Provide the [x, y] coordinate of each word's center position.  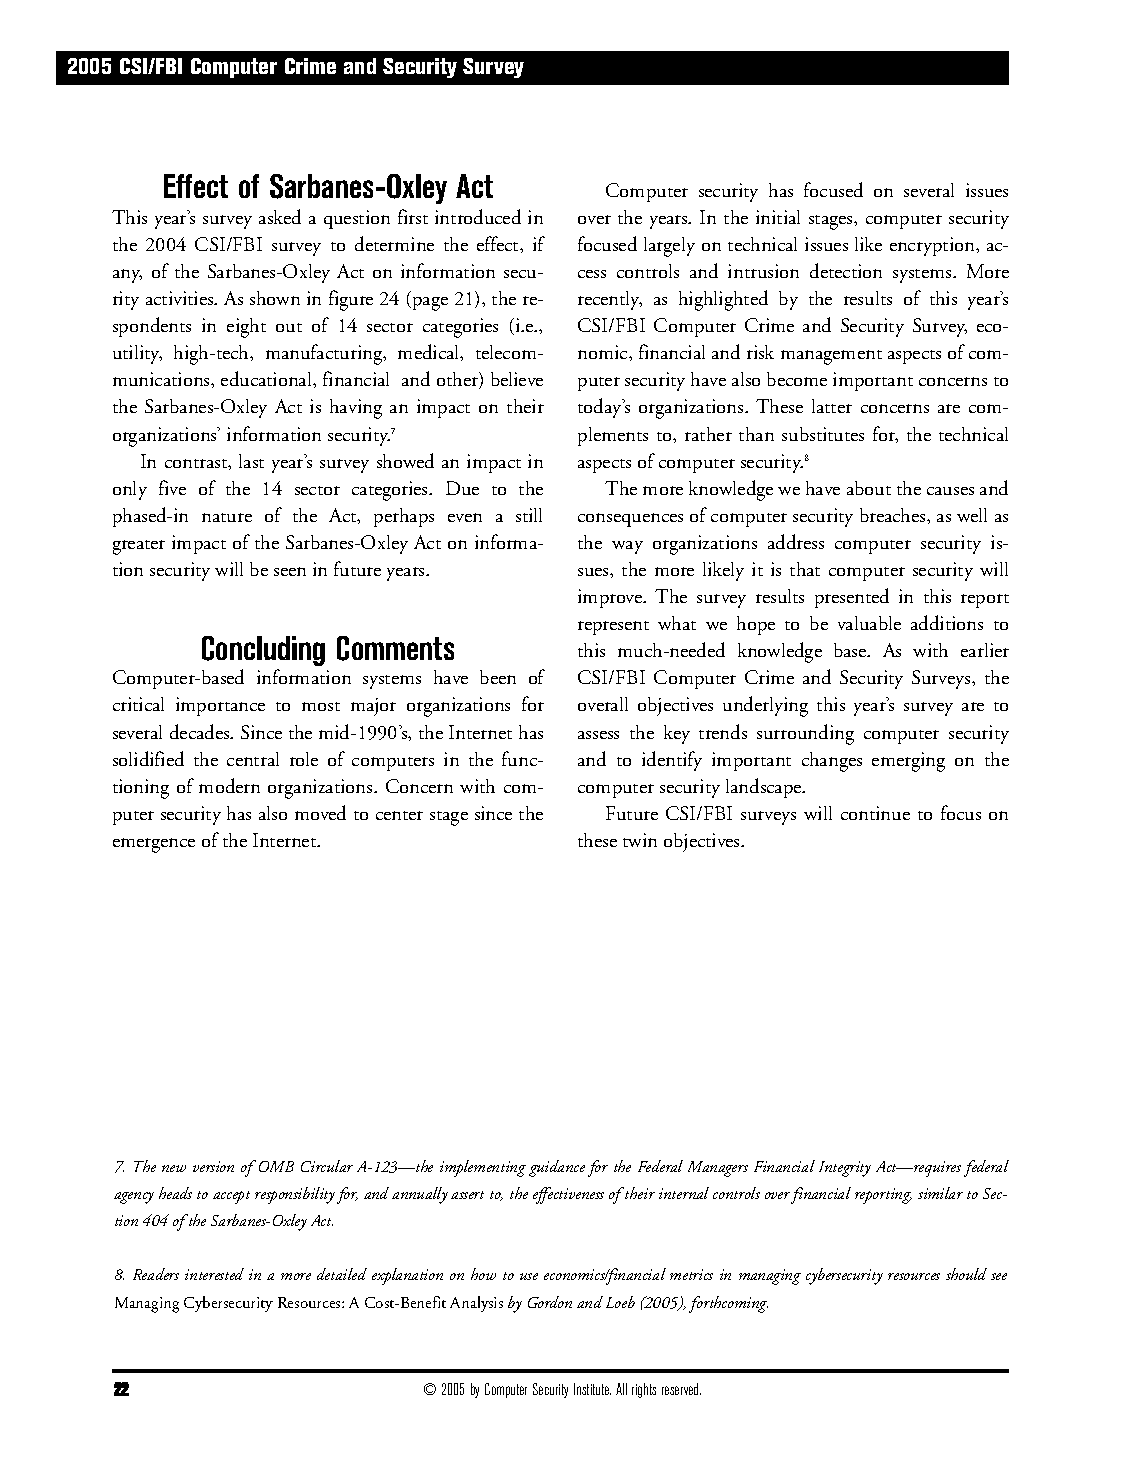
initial [778, 217]
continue [875, 813]
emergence [154, 845]
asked [280, 216]
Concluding [263, 651]
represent [613, 628]
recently [610, 300]
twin [640, 840]
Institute [592, 1389]
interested [214, 1274]
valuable [869, 623]
